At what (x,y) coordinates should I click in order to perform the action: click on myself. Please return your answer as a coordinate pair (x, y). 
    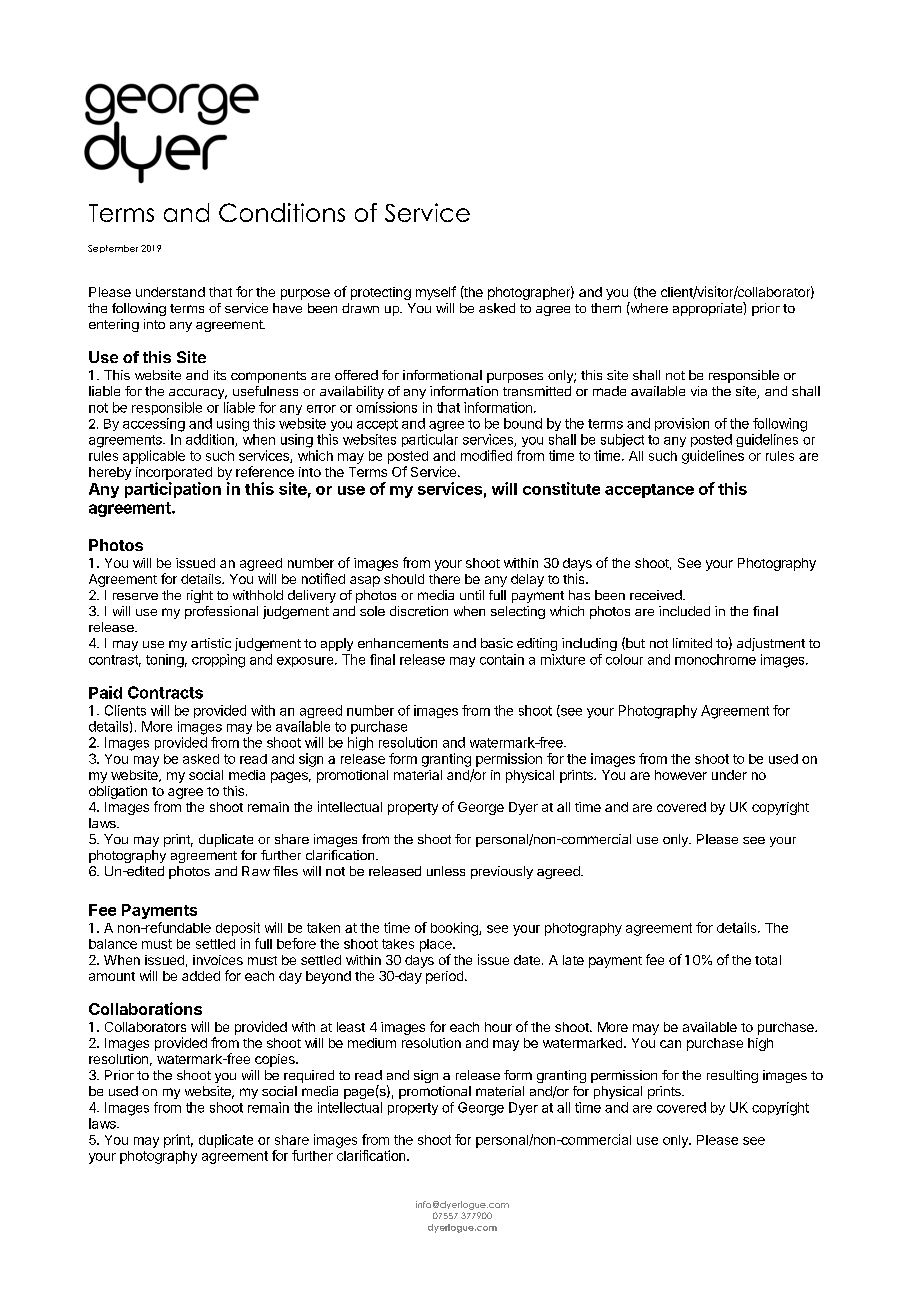
    Looking at the image, I should click on (436, 293).
